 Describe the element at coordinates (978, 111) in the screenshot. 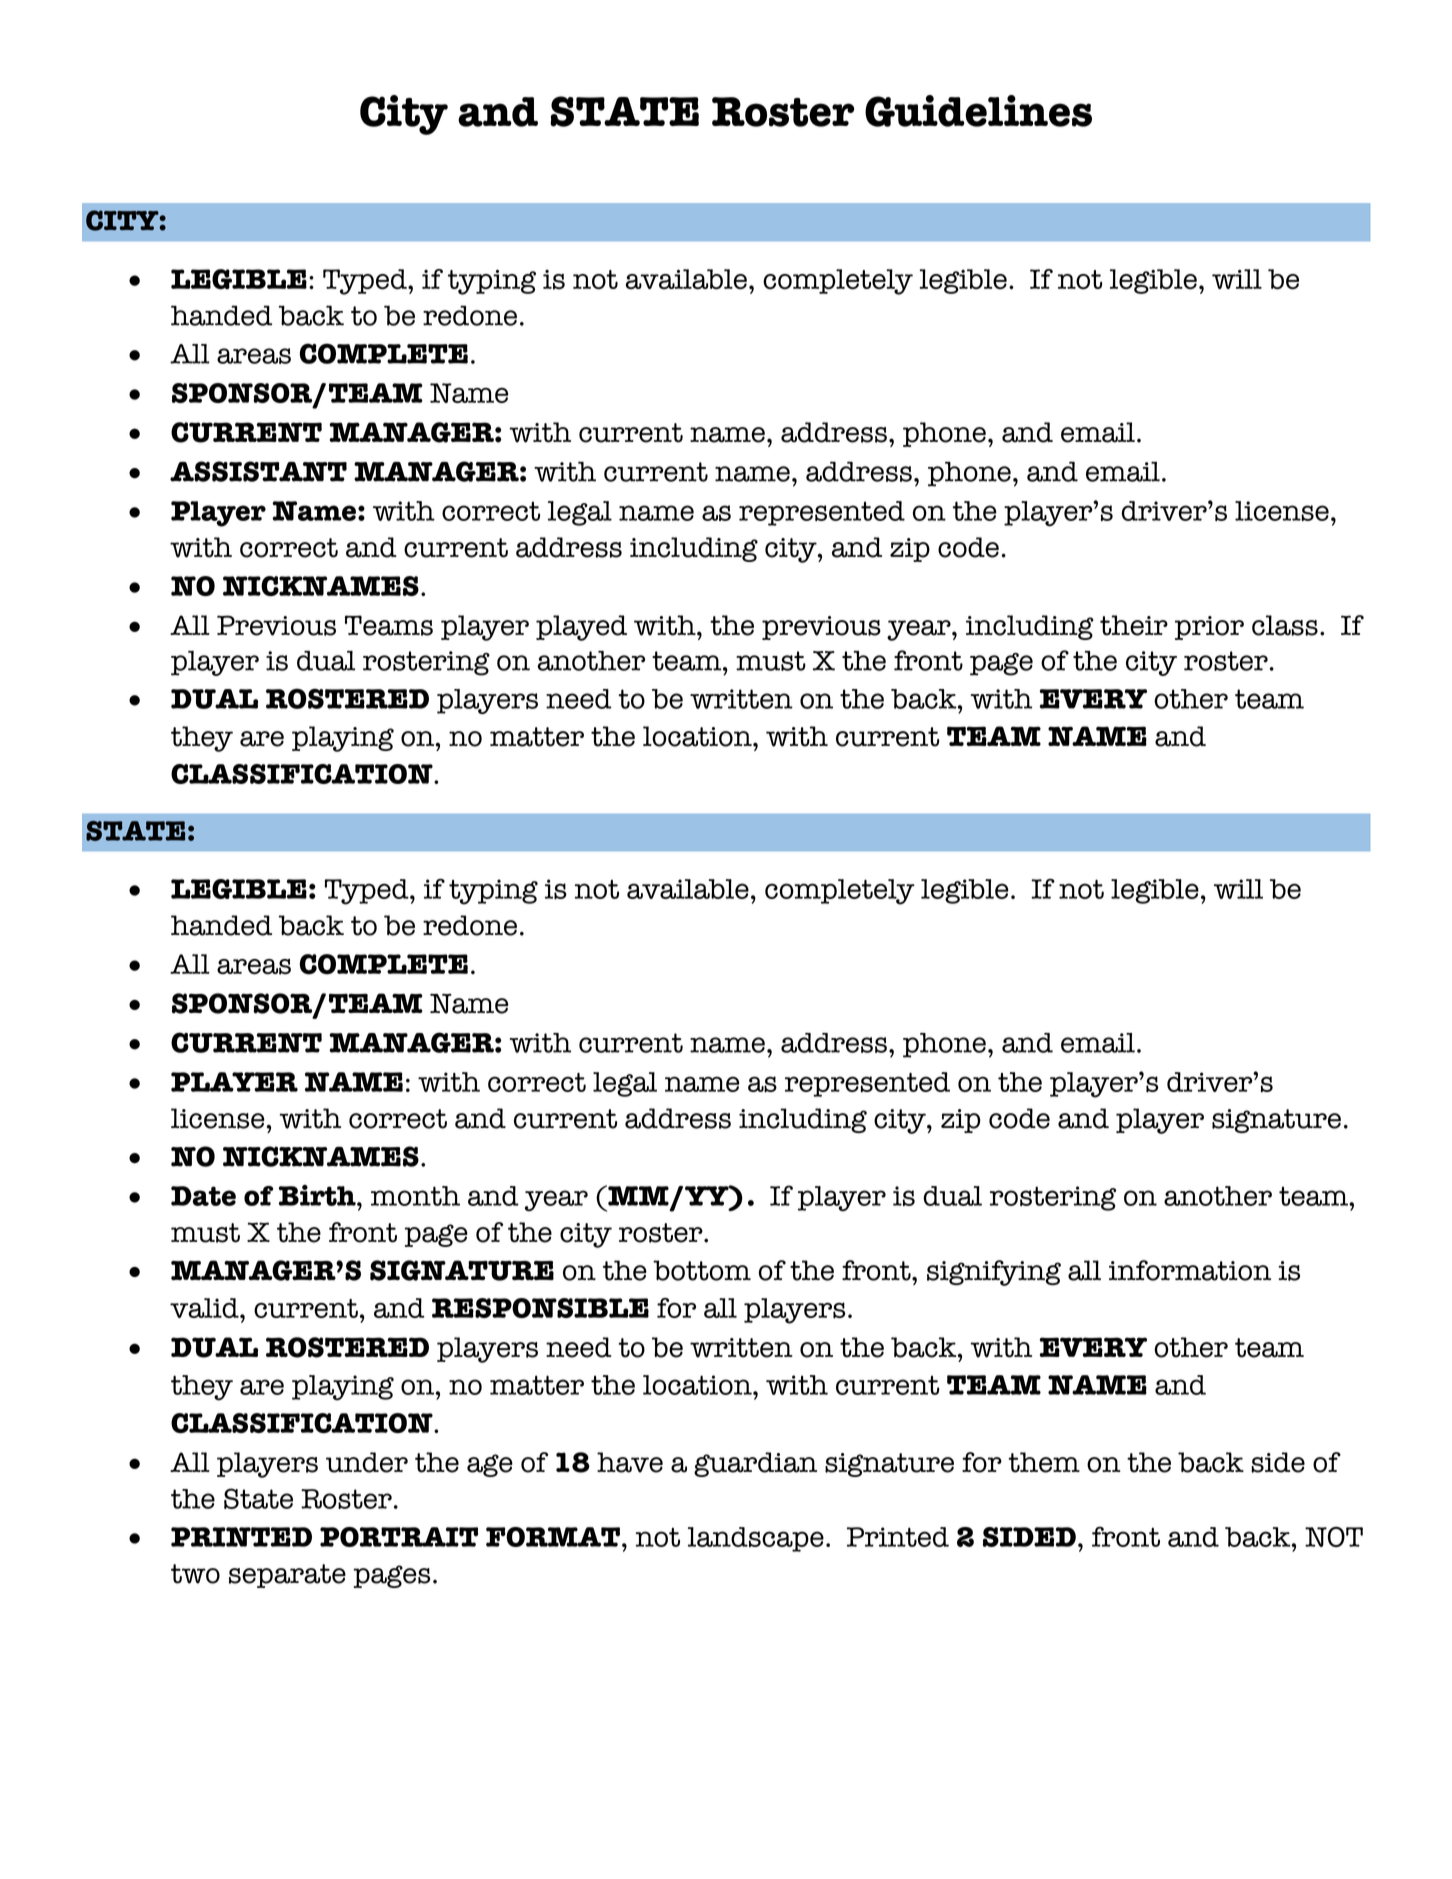

I see `Guidelines` at that location.
